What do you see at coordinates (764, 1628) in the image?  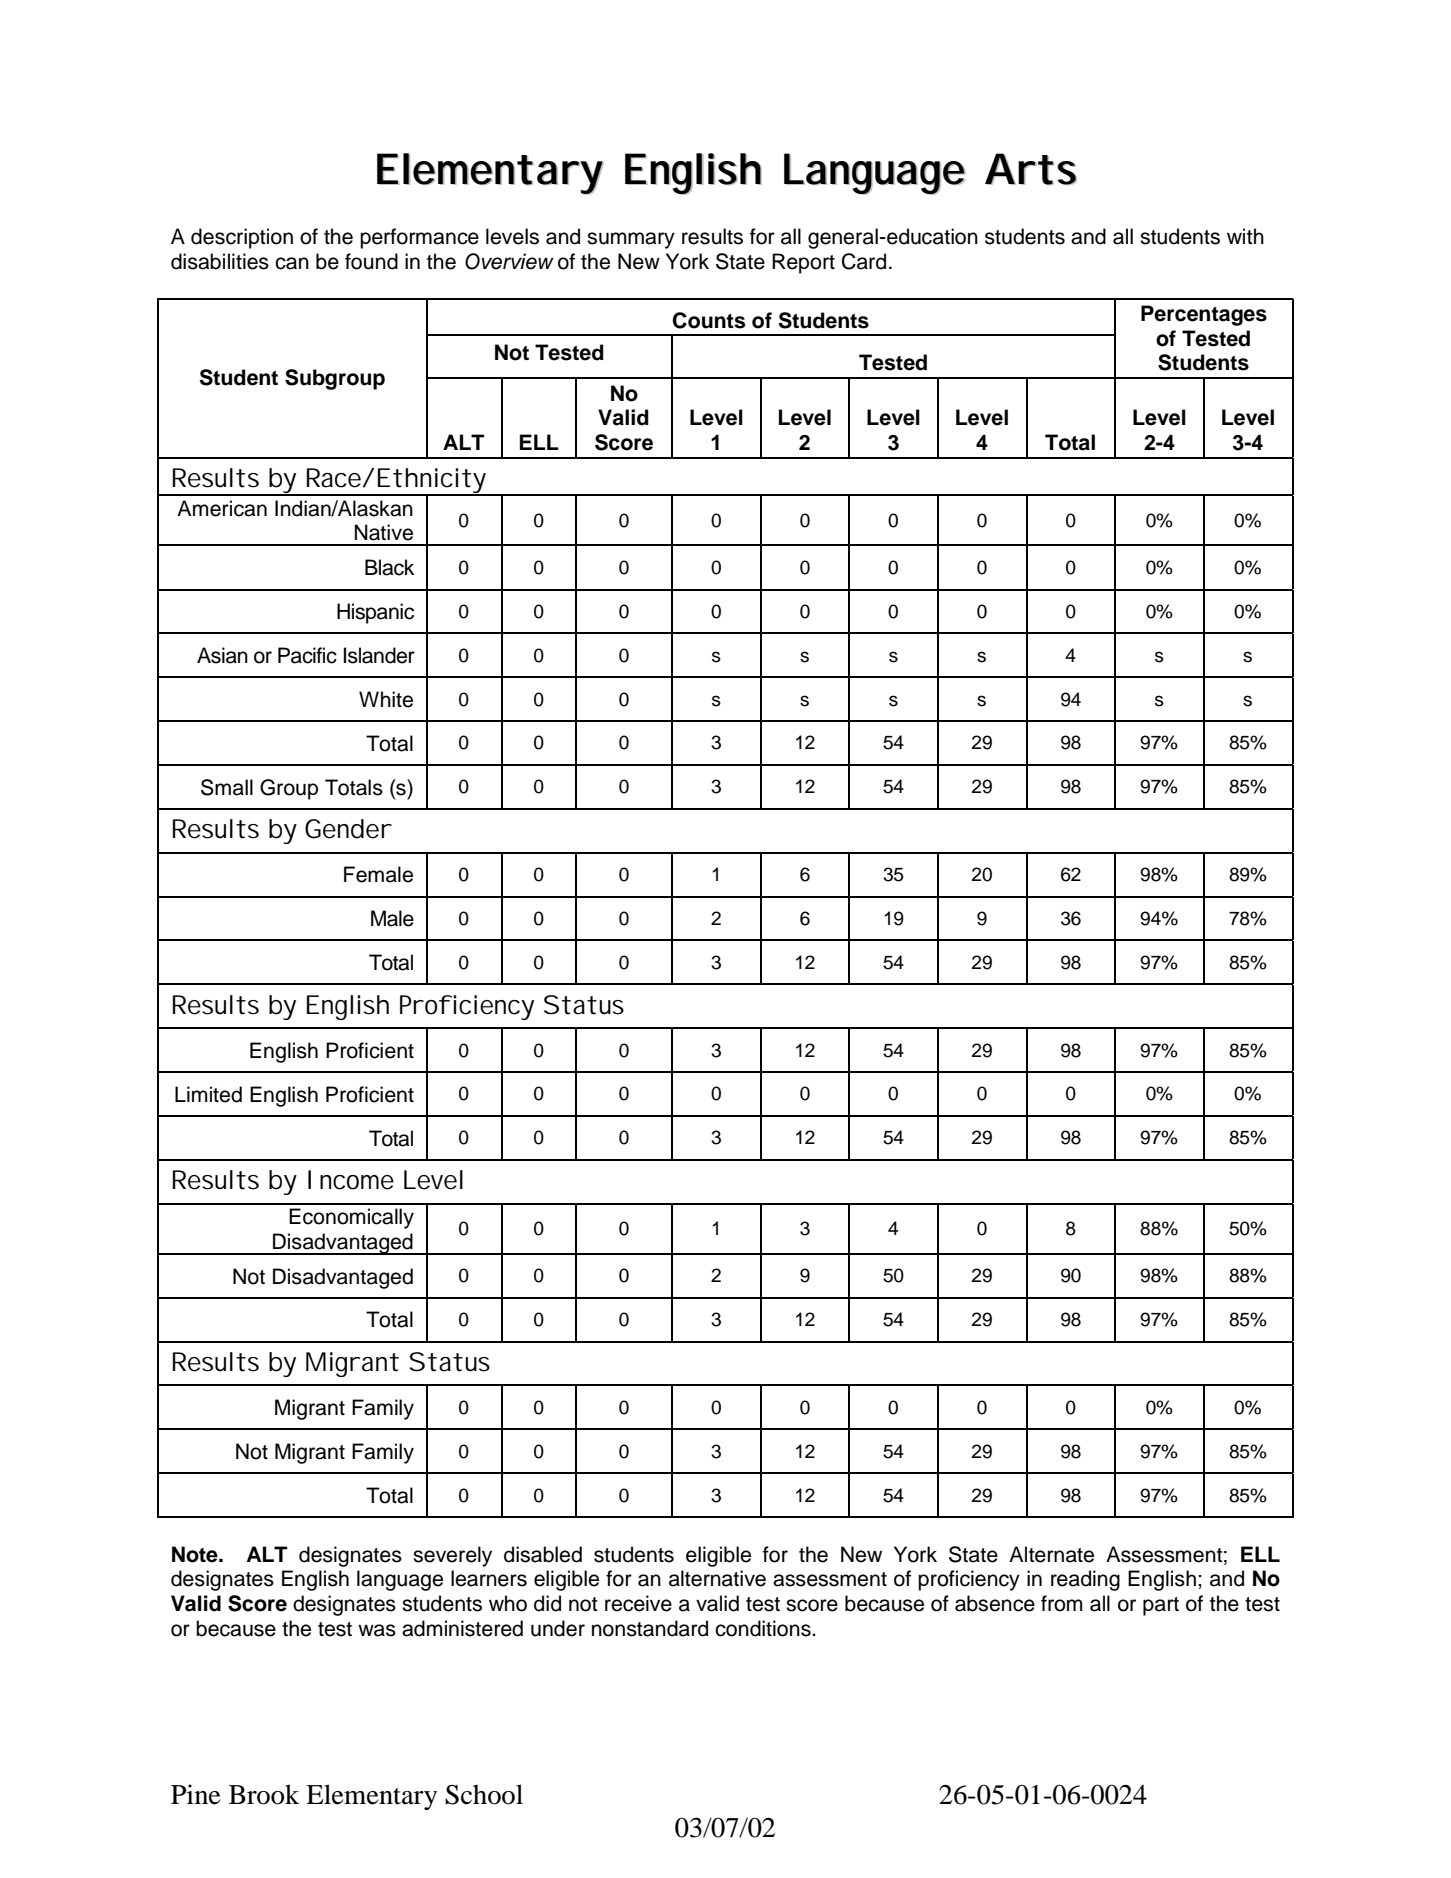 I see `conditions` at bounding box center [764, 1628].
